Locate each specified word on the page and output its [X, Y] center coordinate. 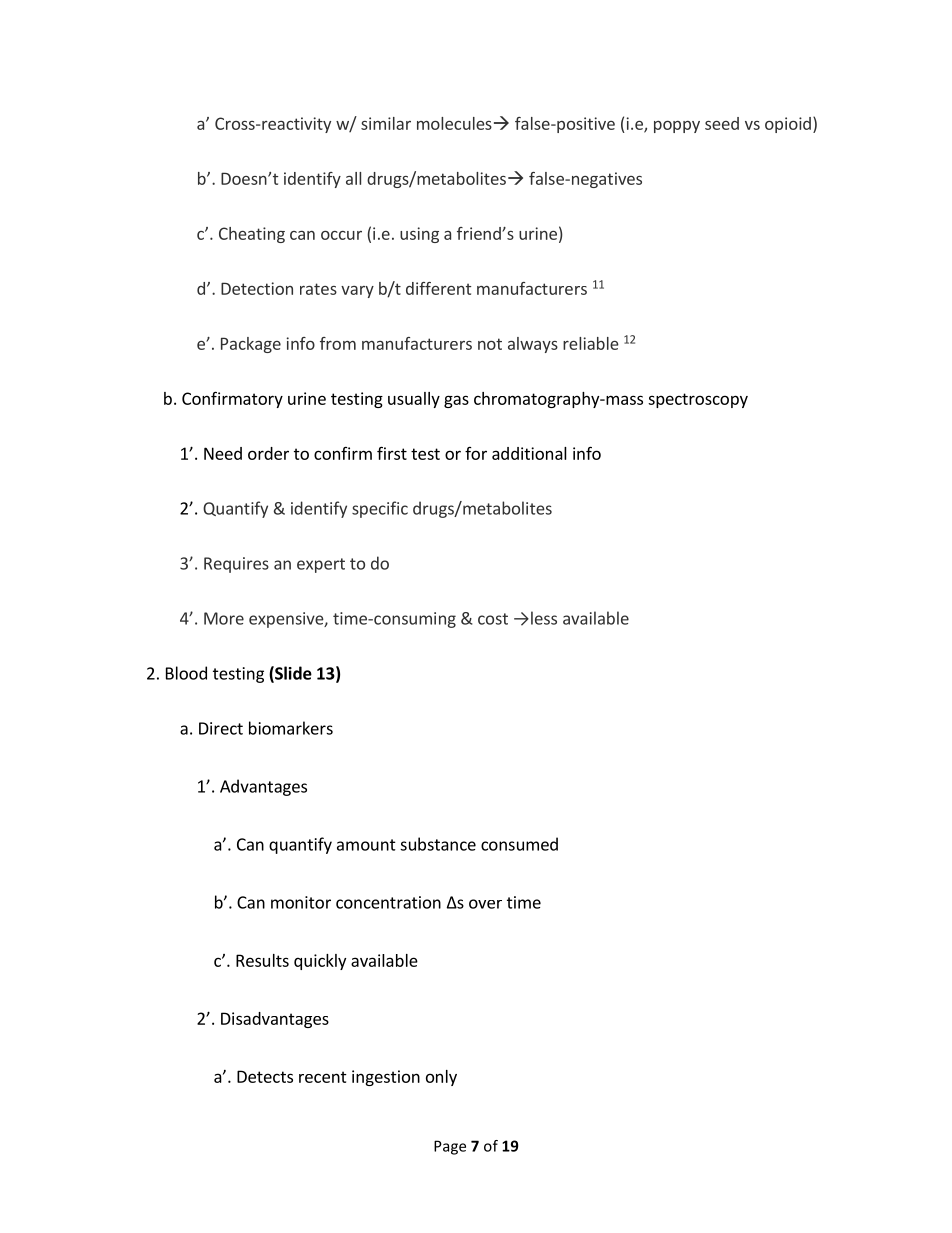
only [441, 1078]
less [544, 618]
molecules [454, 123]
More [224, 618]
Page [450, 1147]
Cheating [252, 235]
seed [722, 123]
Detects [265, 1076]
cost [493, 619]
